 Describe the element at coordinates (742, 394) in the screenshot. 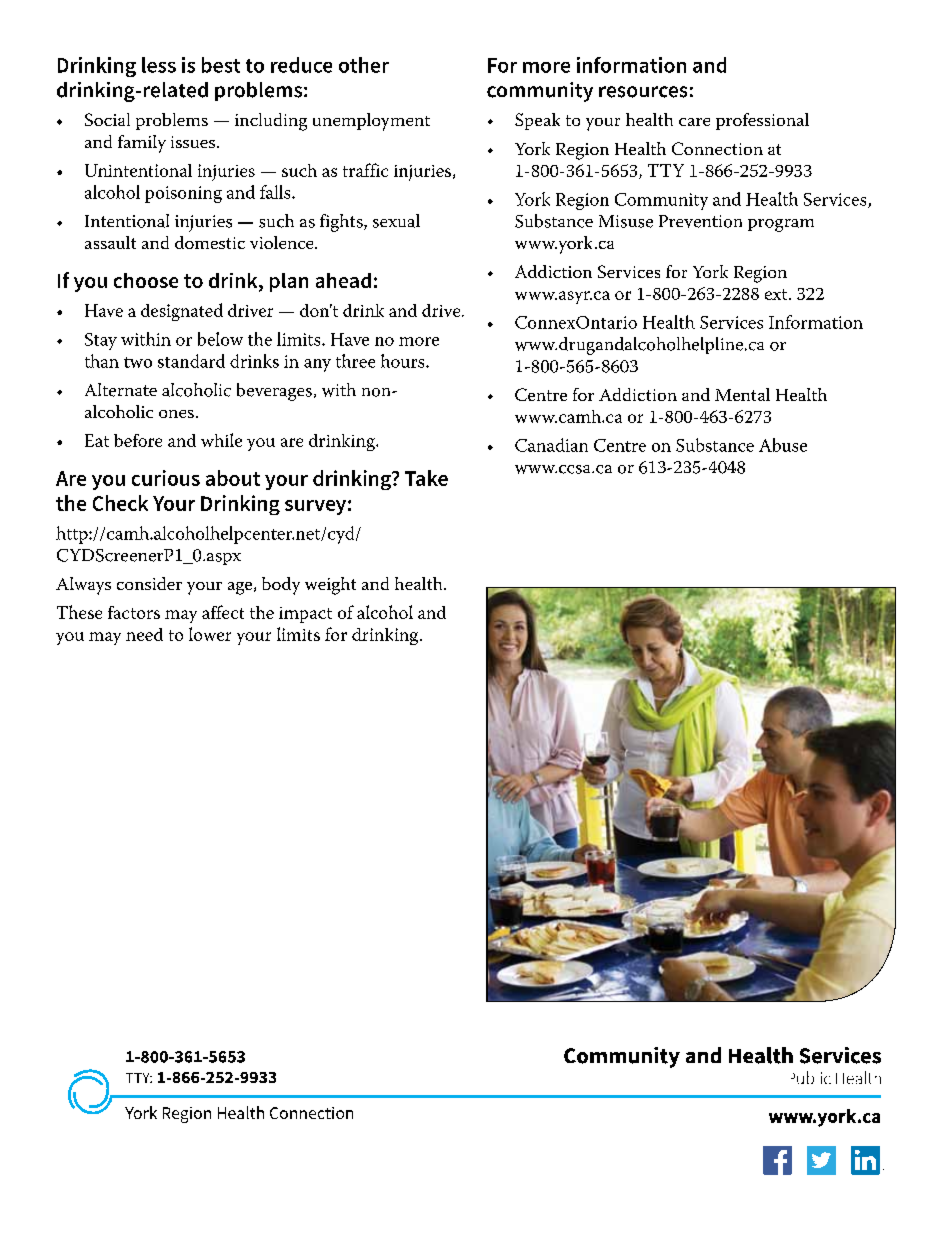

I see `Mental` at that location.
